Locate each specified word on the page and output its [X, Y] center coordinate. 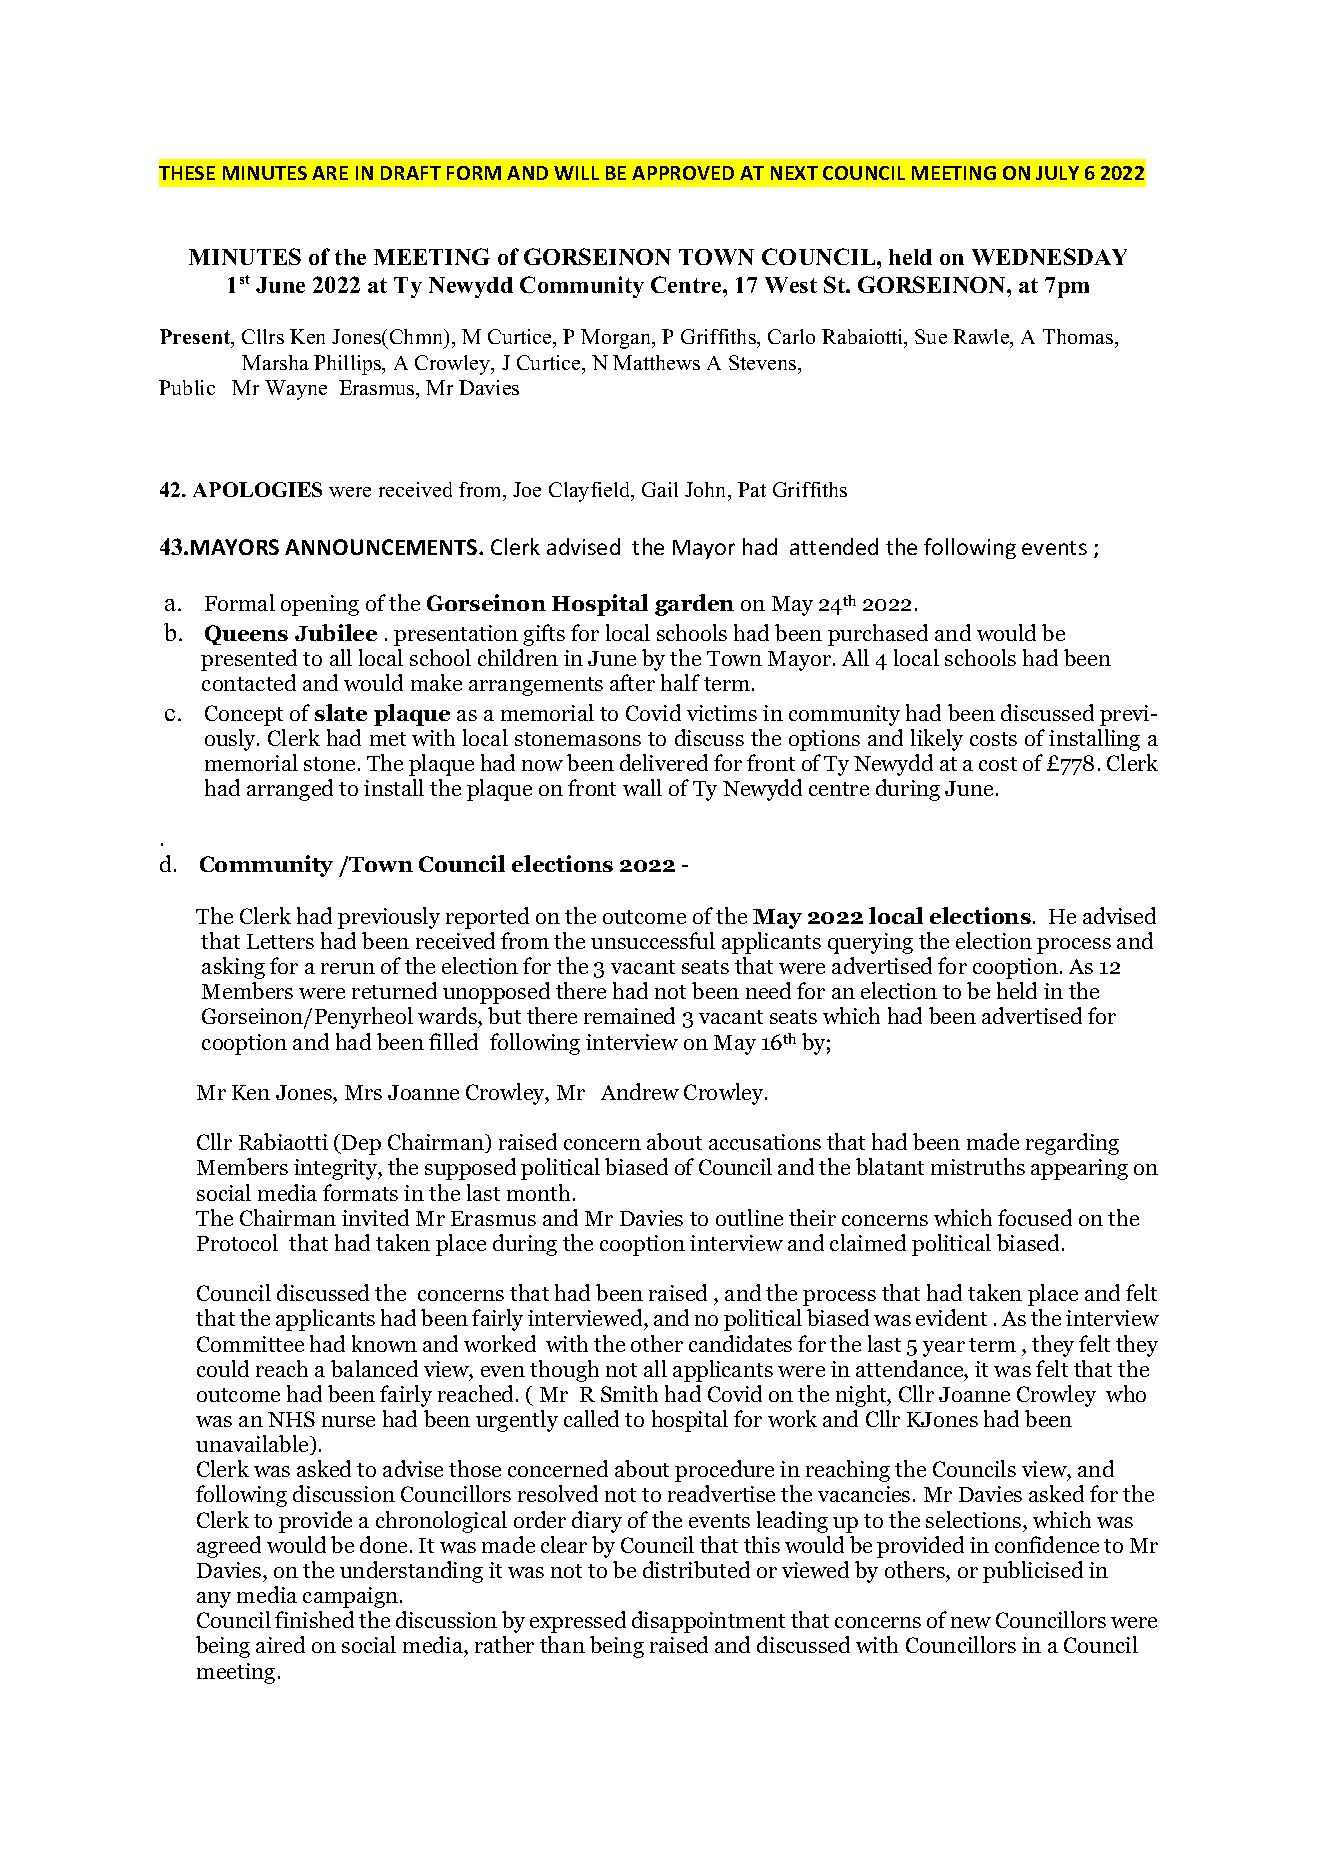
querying [870, 943]
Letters [280, 941]
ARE [330, 173]
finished [314, 1619]
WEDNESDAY [1049, 256]
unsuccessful [653, 940]
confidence [1047, 1544]
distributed [696, 1569]
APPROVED [683, 173]
